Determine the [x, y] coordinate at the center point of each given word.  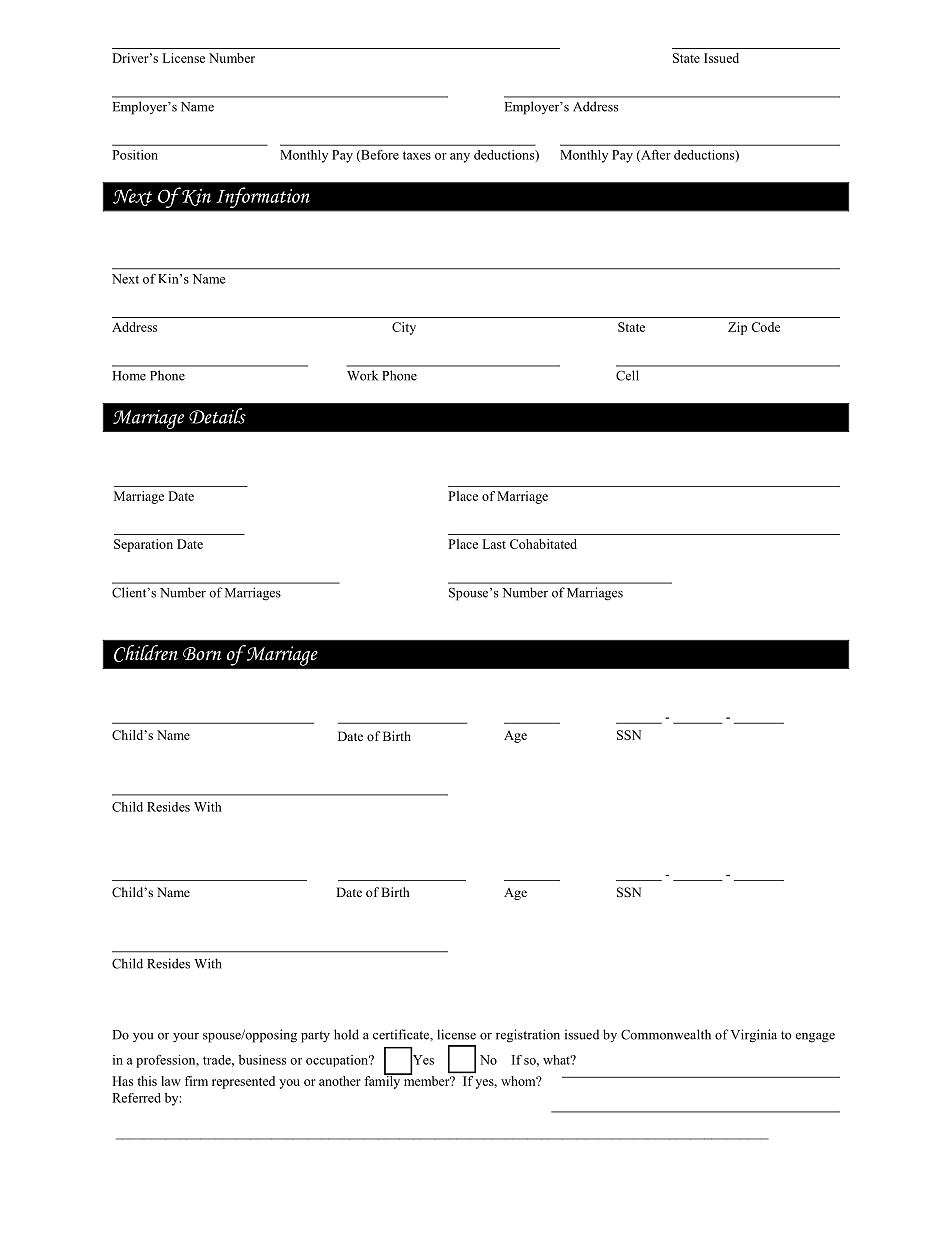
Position [135, 155]
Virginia [754, 1036]
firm [196, 1081]
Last [494, 544]
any [460, 158]
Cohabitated [543, 544]
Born [202, 654]
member [427, 1080]
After [655, 156]
